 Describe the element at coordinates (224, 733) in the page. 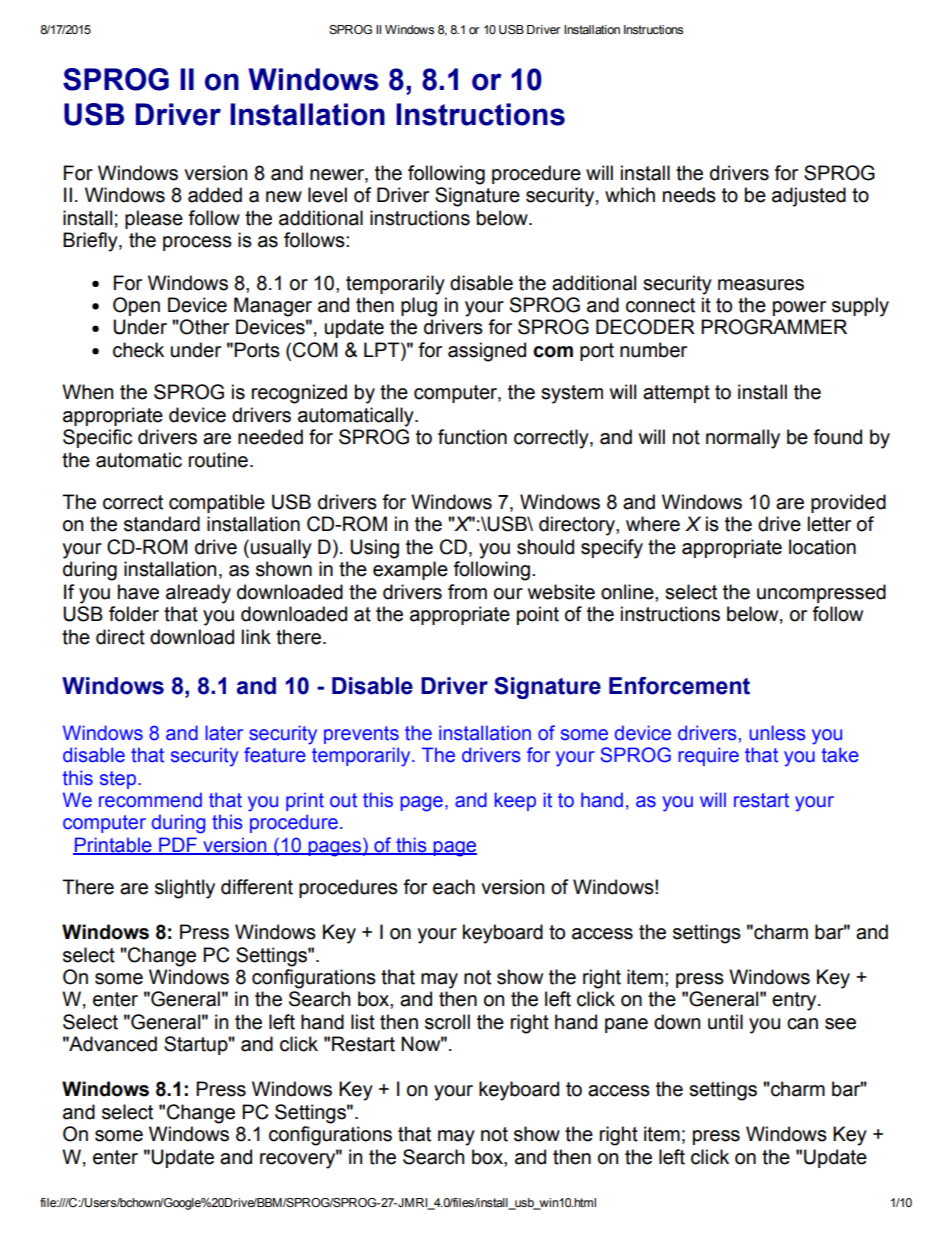

I see `later` at that location.
